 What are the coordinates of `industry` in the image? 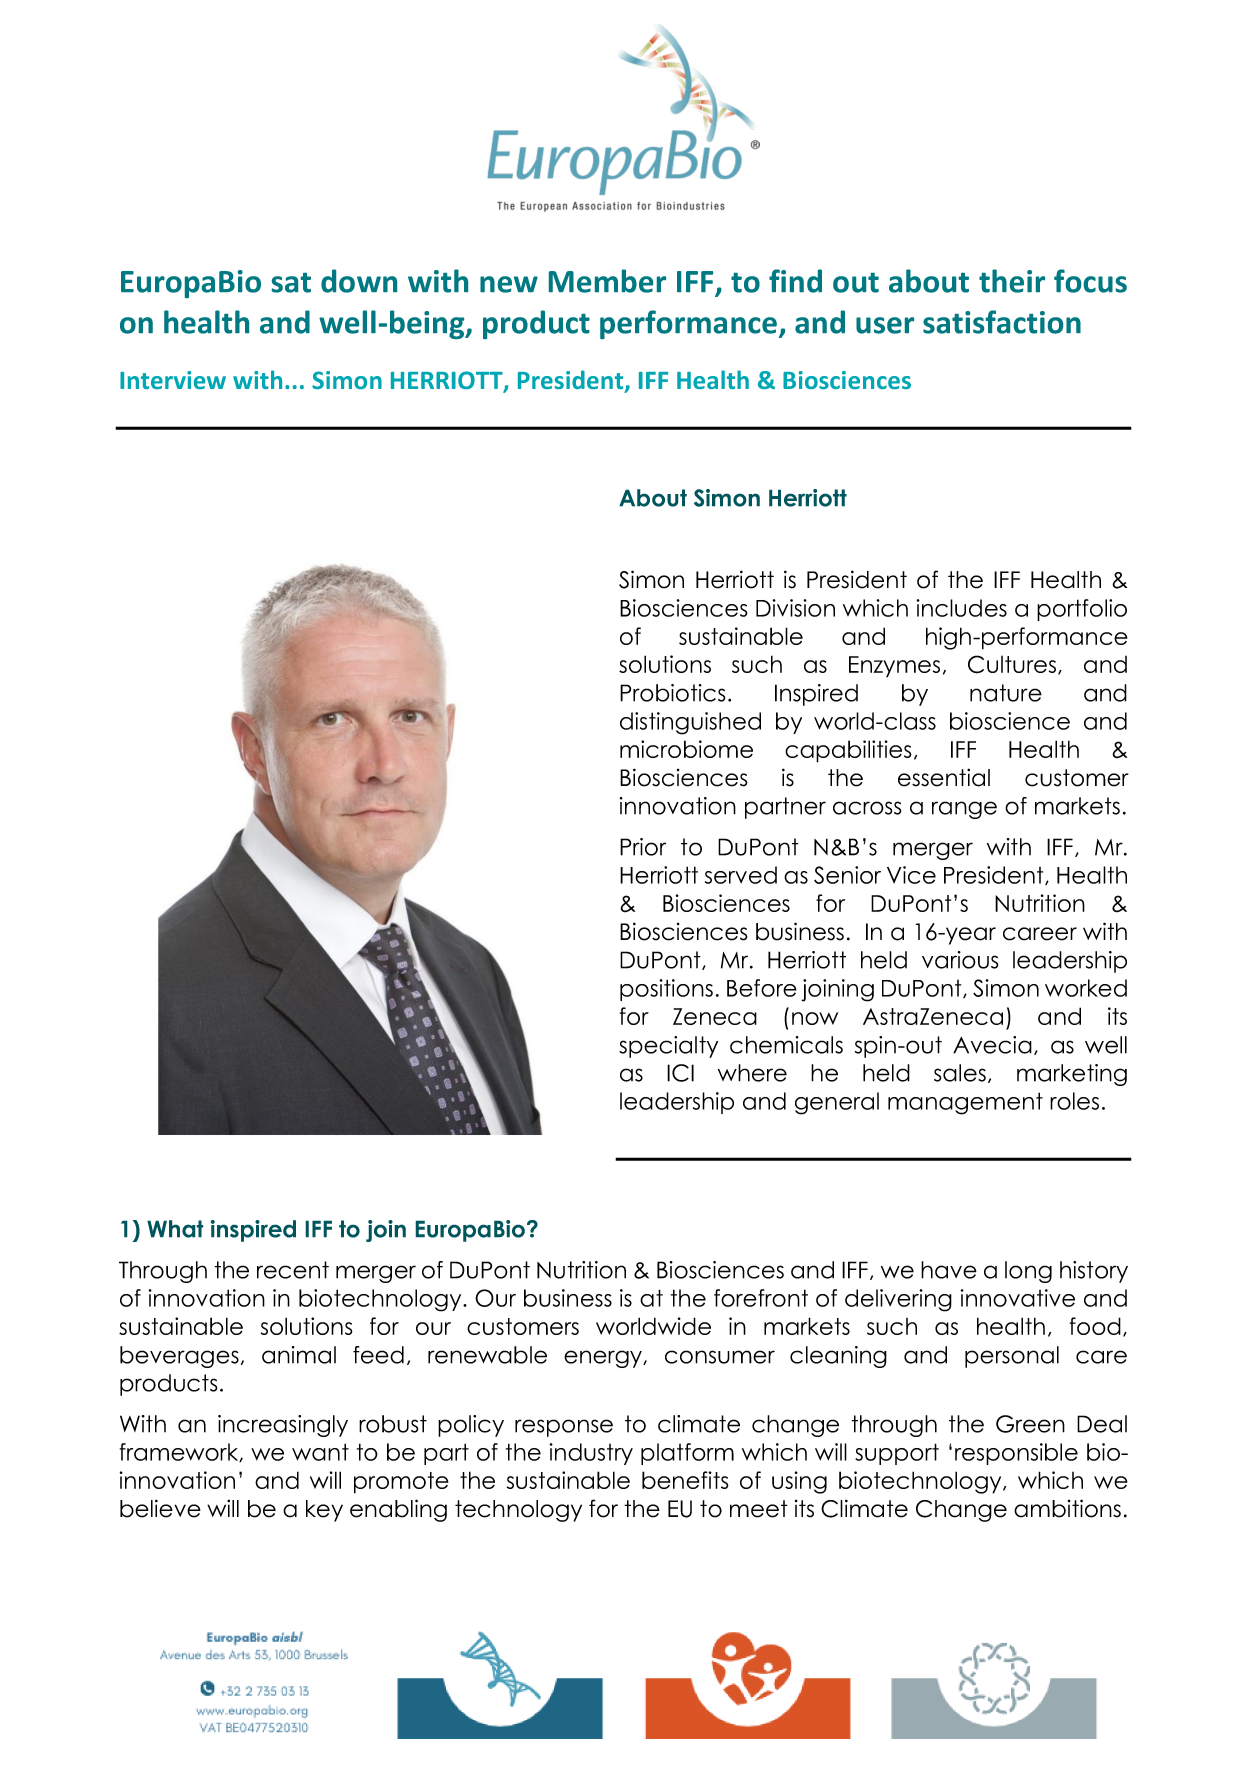 It's located at (591, 1454).
